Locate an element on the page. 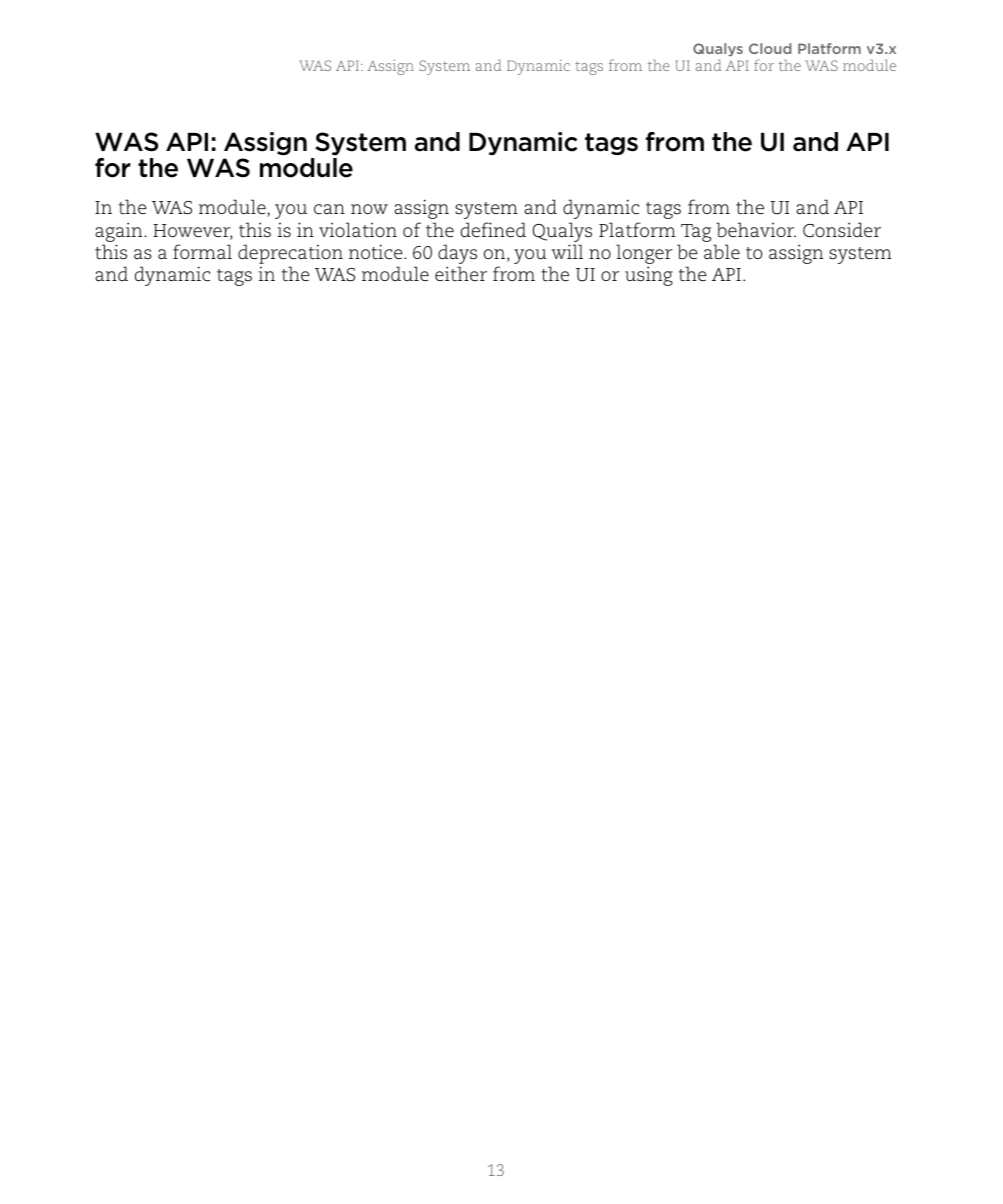 The image size is (1003, 1204). can is located at coordinates (329, 209).
